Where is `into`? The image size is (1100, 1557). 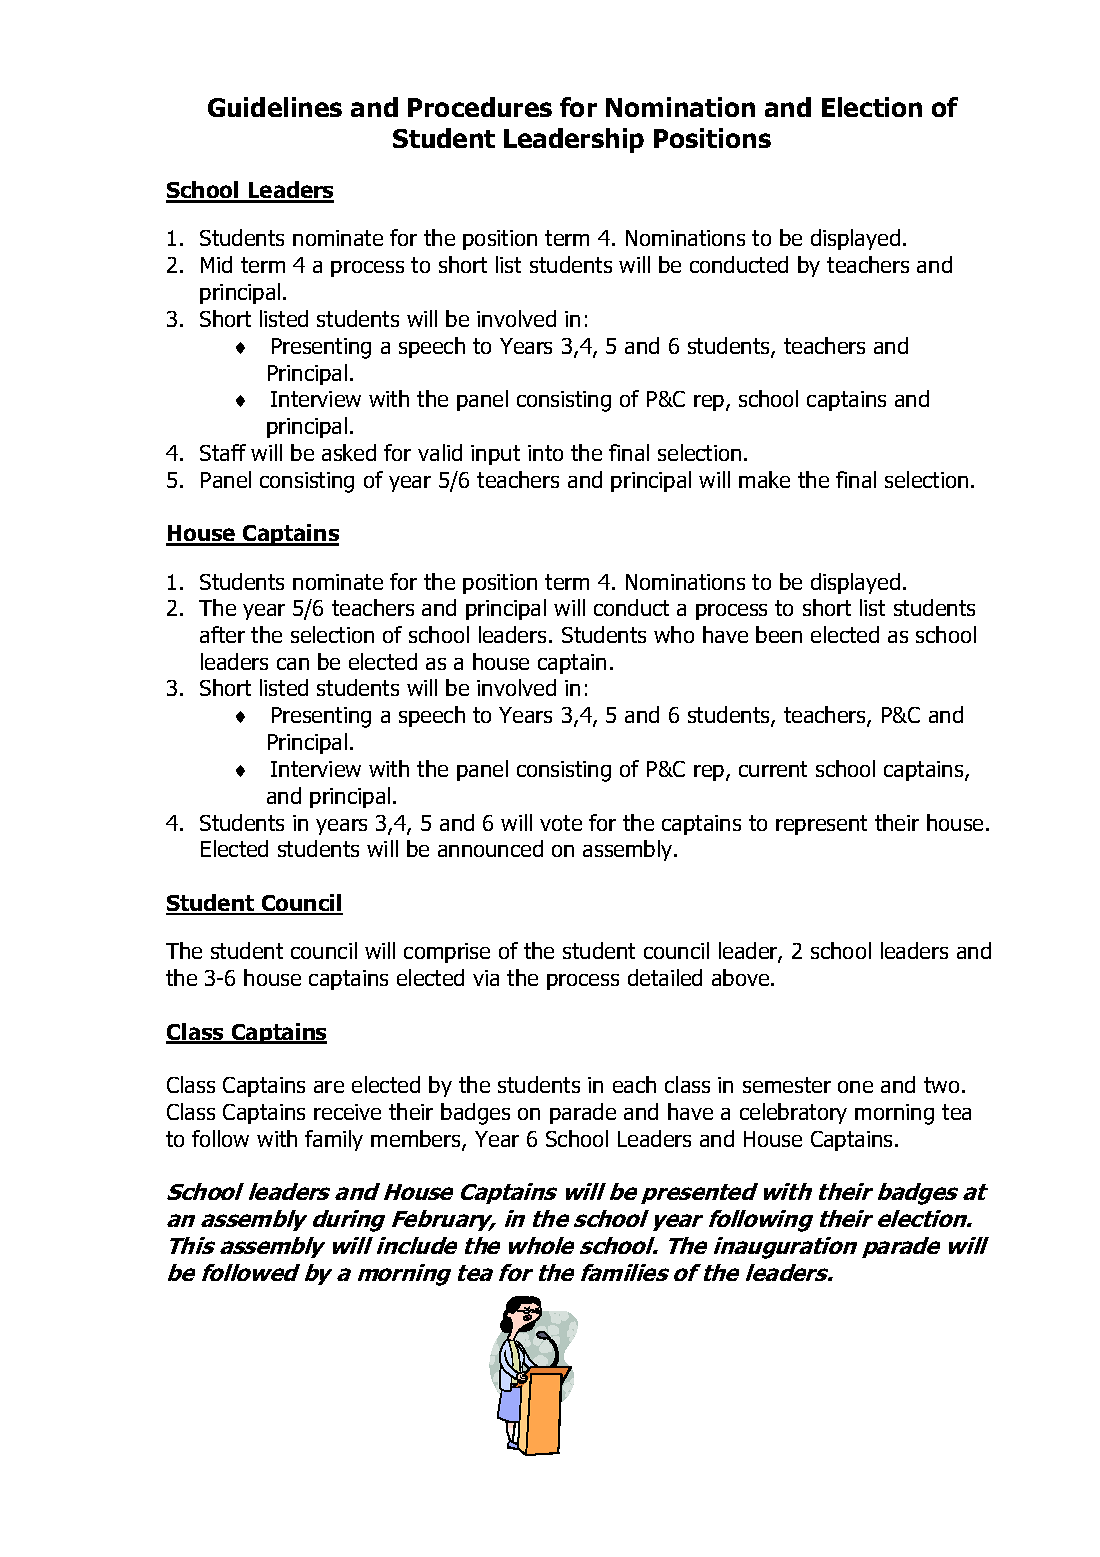
into is located at coordinates (545, 453).
